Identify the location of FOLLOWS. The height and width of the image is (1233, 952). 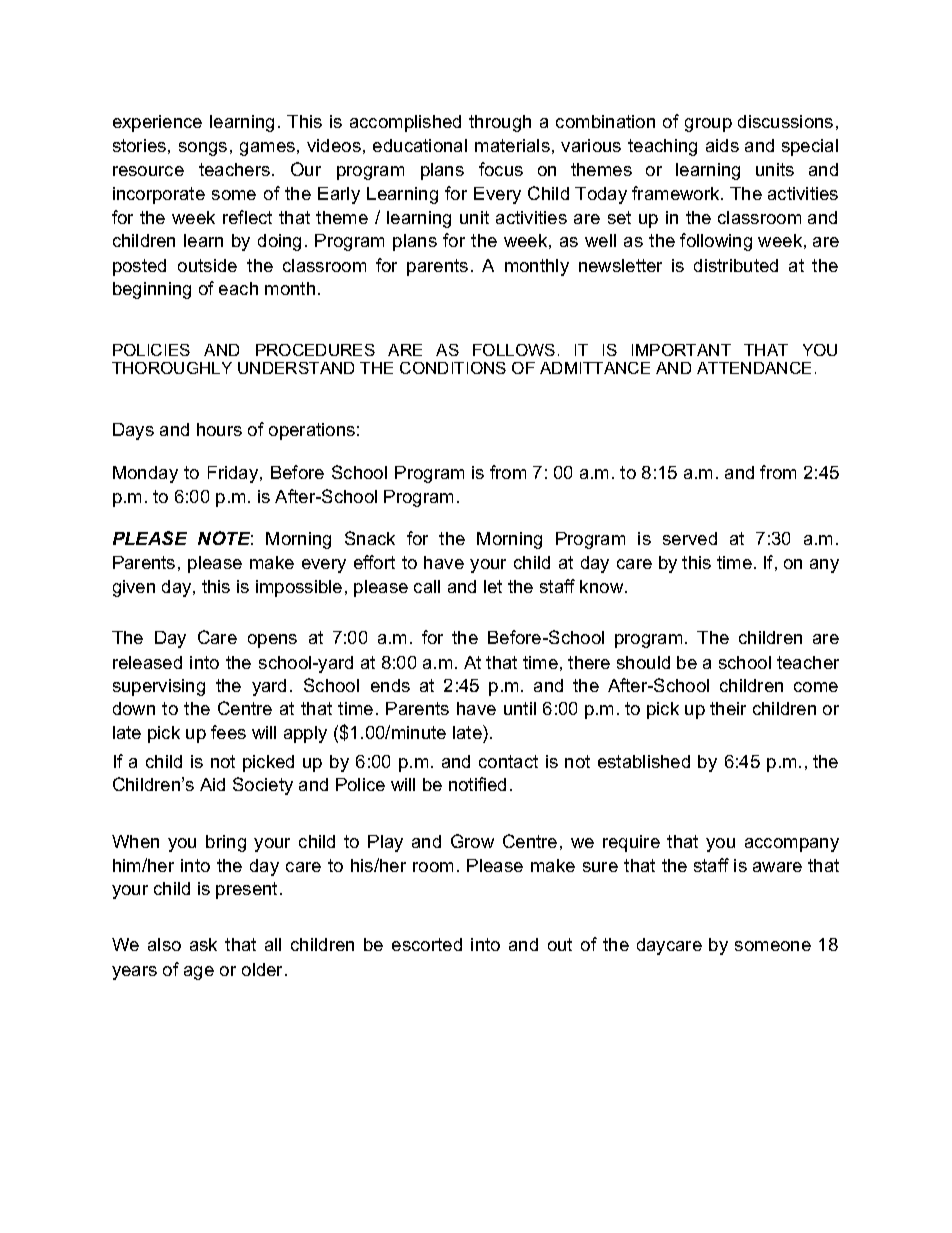
(514, 350).
